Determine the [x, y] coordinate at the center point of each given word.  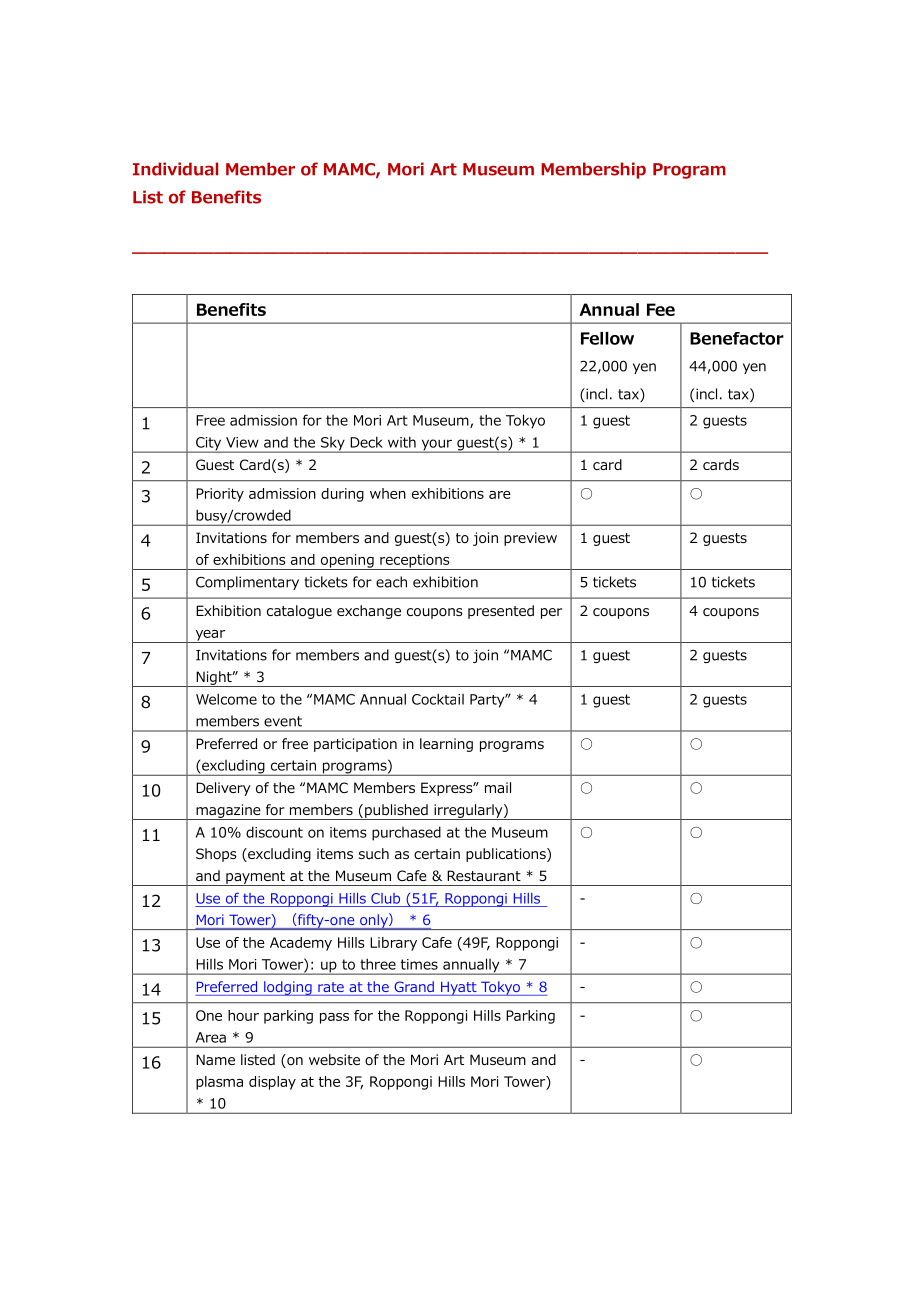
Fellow [607, 338]
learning [446, 745]
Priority [220, 495]
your [436, 446]
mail [498, 787]
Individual [175, 169]
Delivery [223, 789]
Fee [661, 309]
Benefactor [737, 338]
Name [215, 1059]
